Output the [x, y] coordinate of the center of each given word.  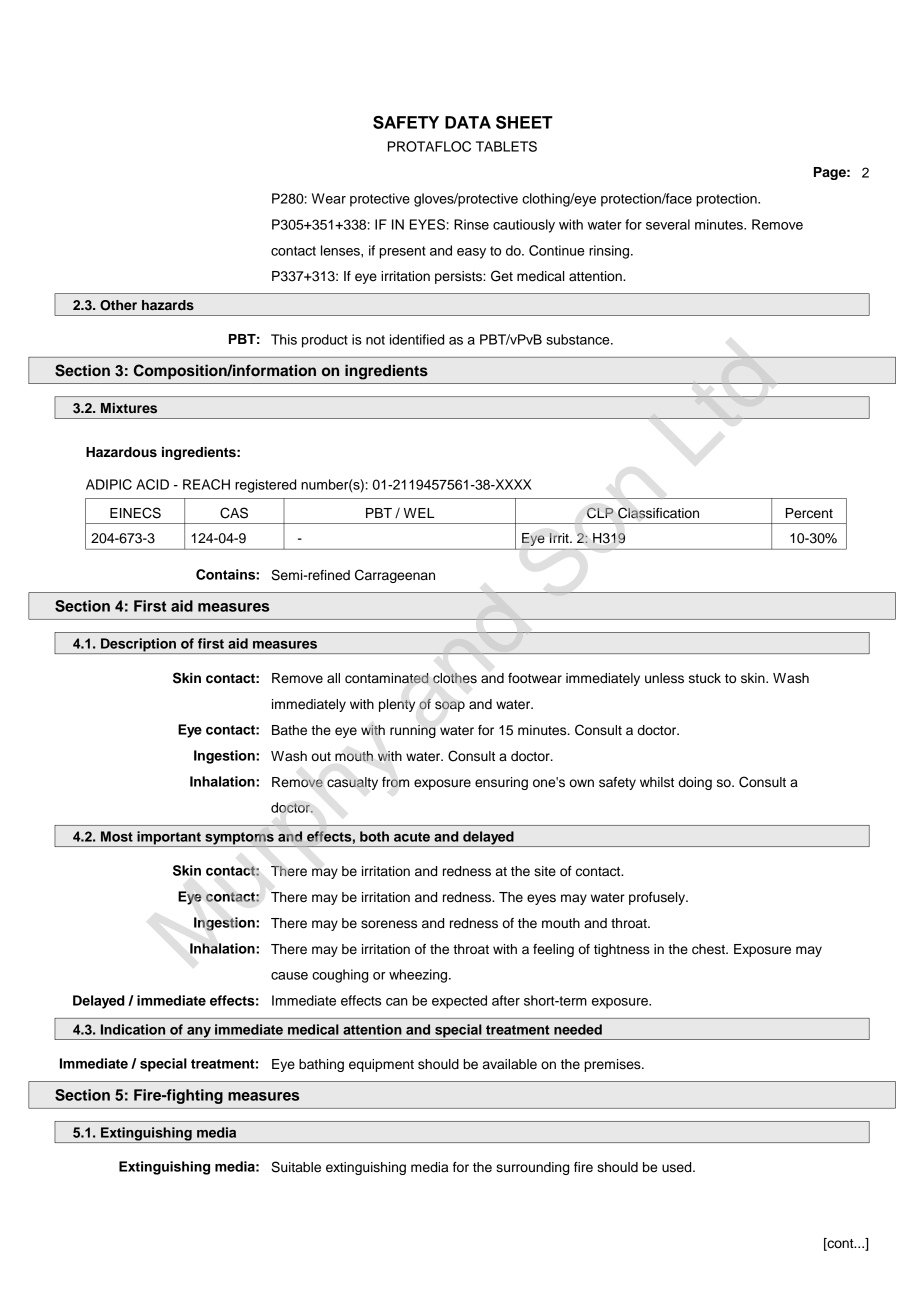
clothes [455, 678]
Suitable [296, 1167]
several [668, 224]
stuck [705, 678]
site [545, 871]
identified [417, 339]
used [678, 1167]
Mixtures [129, 408]
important [169, 839]
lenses [341, 250]
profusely [658, 898]
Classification [658, 513]
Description [139, 646]
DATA [468, 122]
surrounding [532, 1168]
